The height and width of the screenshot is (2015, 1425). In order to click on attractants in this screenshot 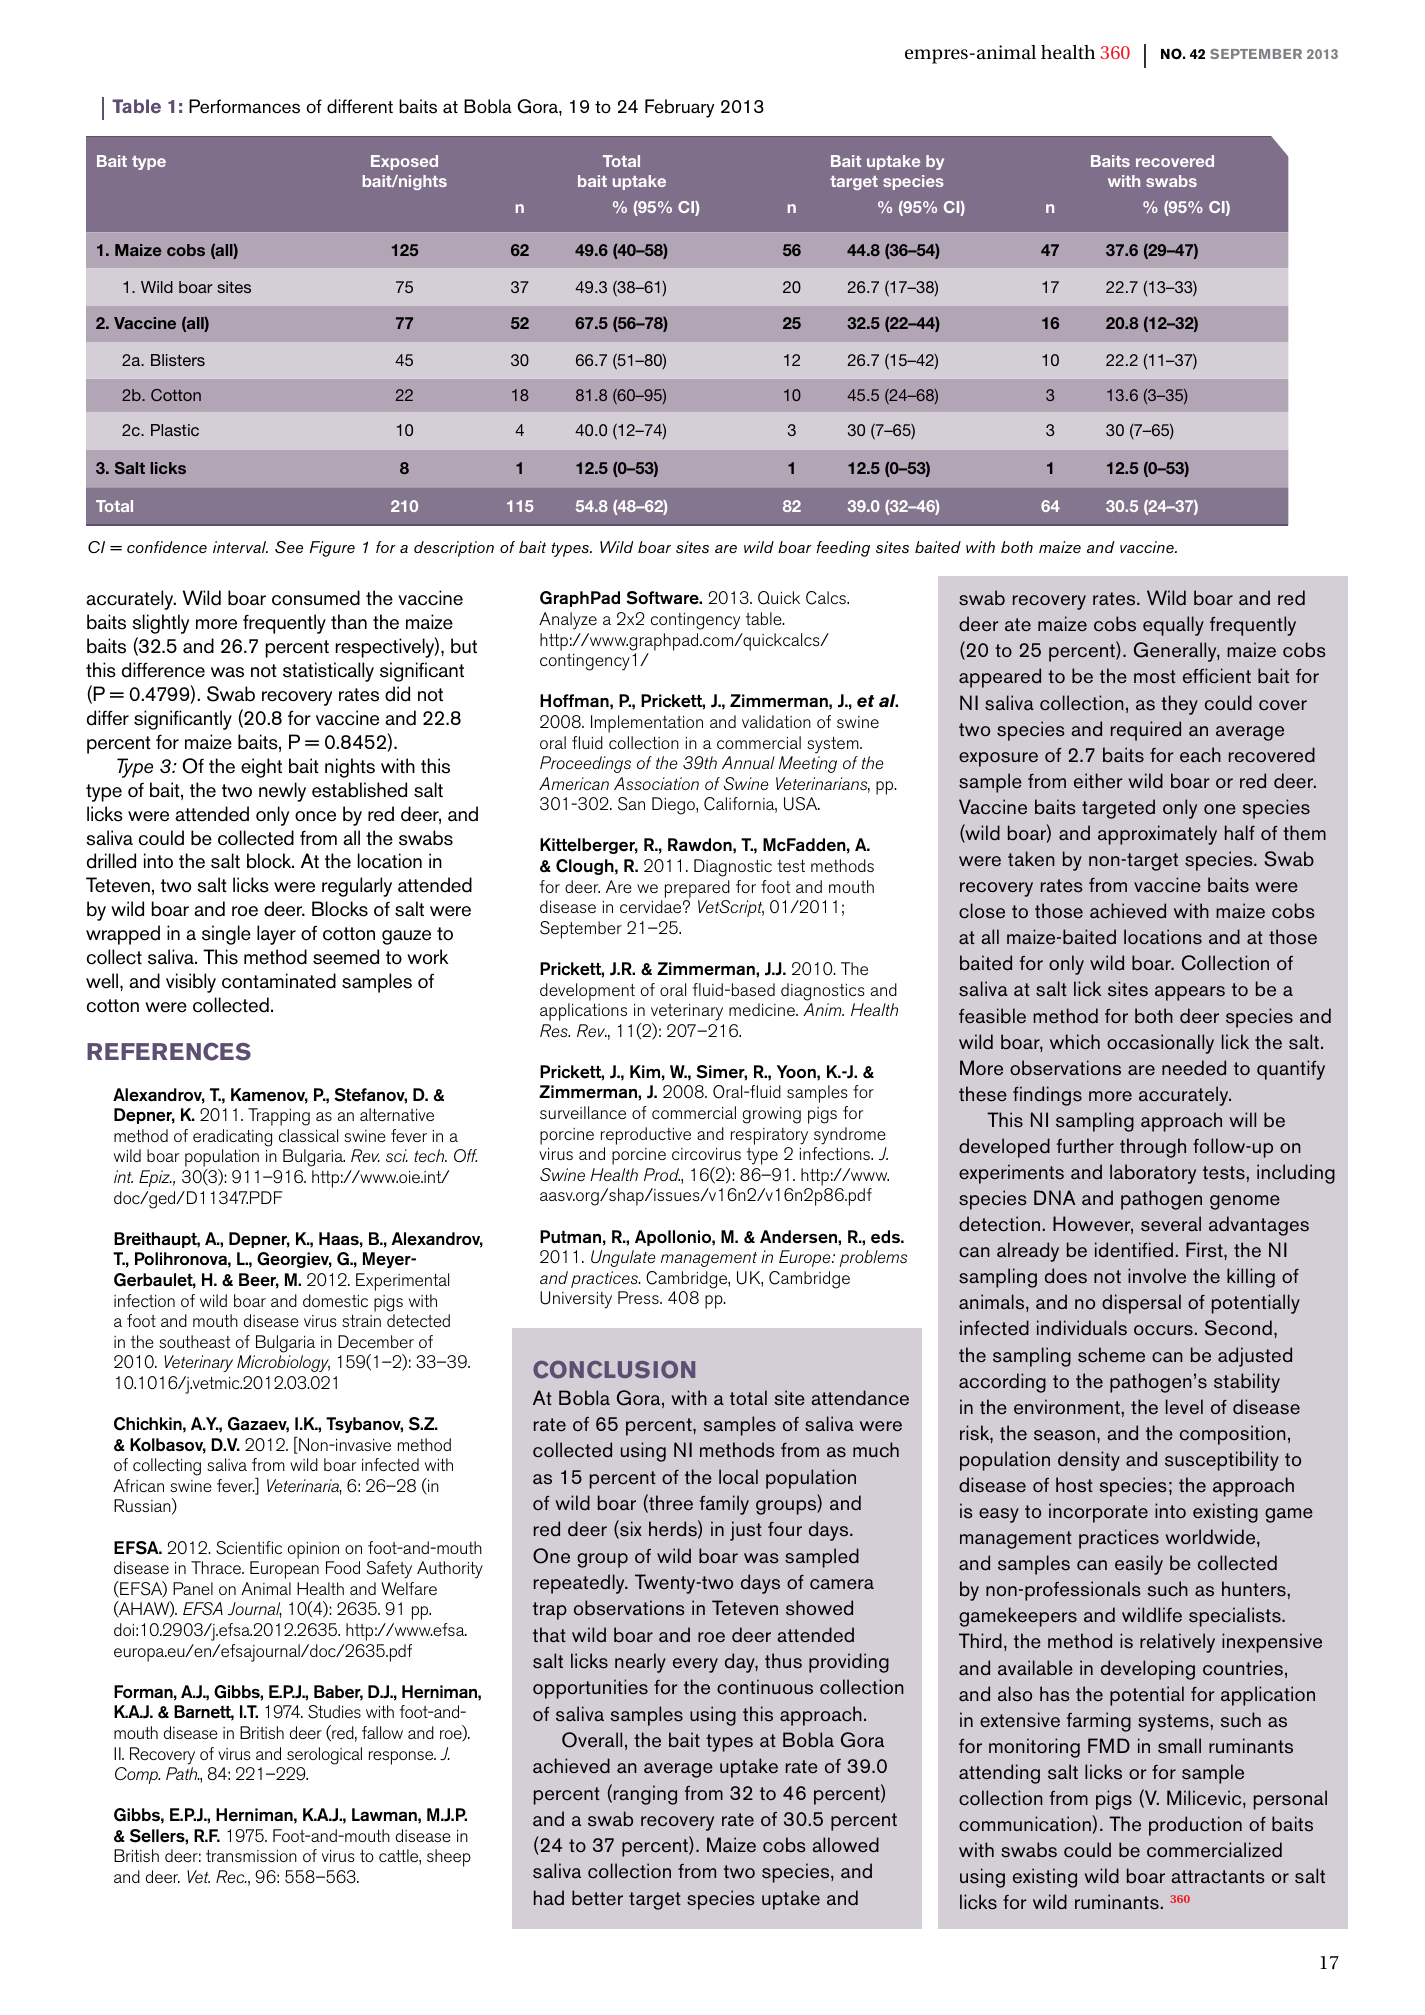, I will do `click(1218, 1877)`.
